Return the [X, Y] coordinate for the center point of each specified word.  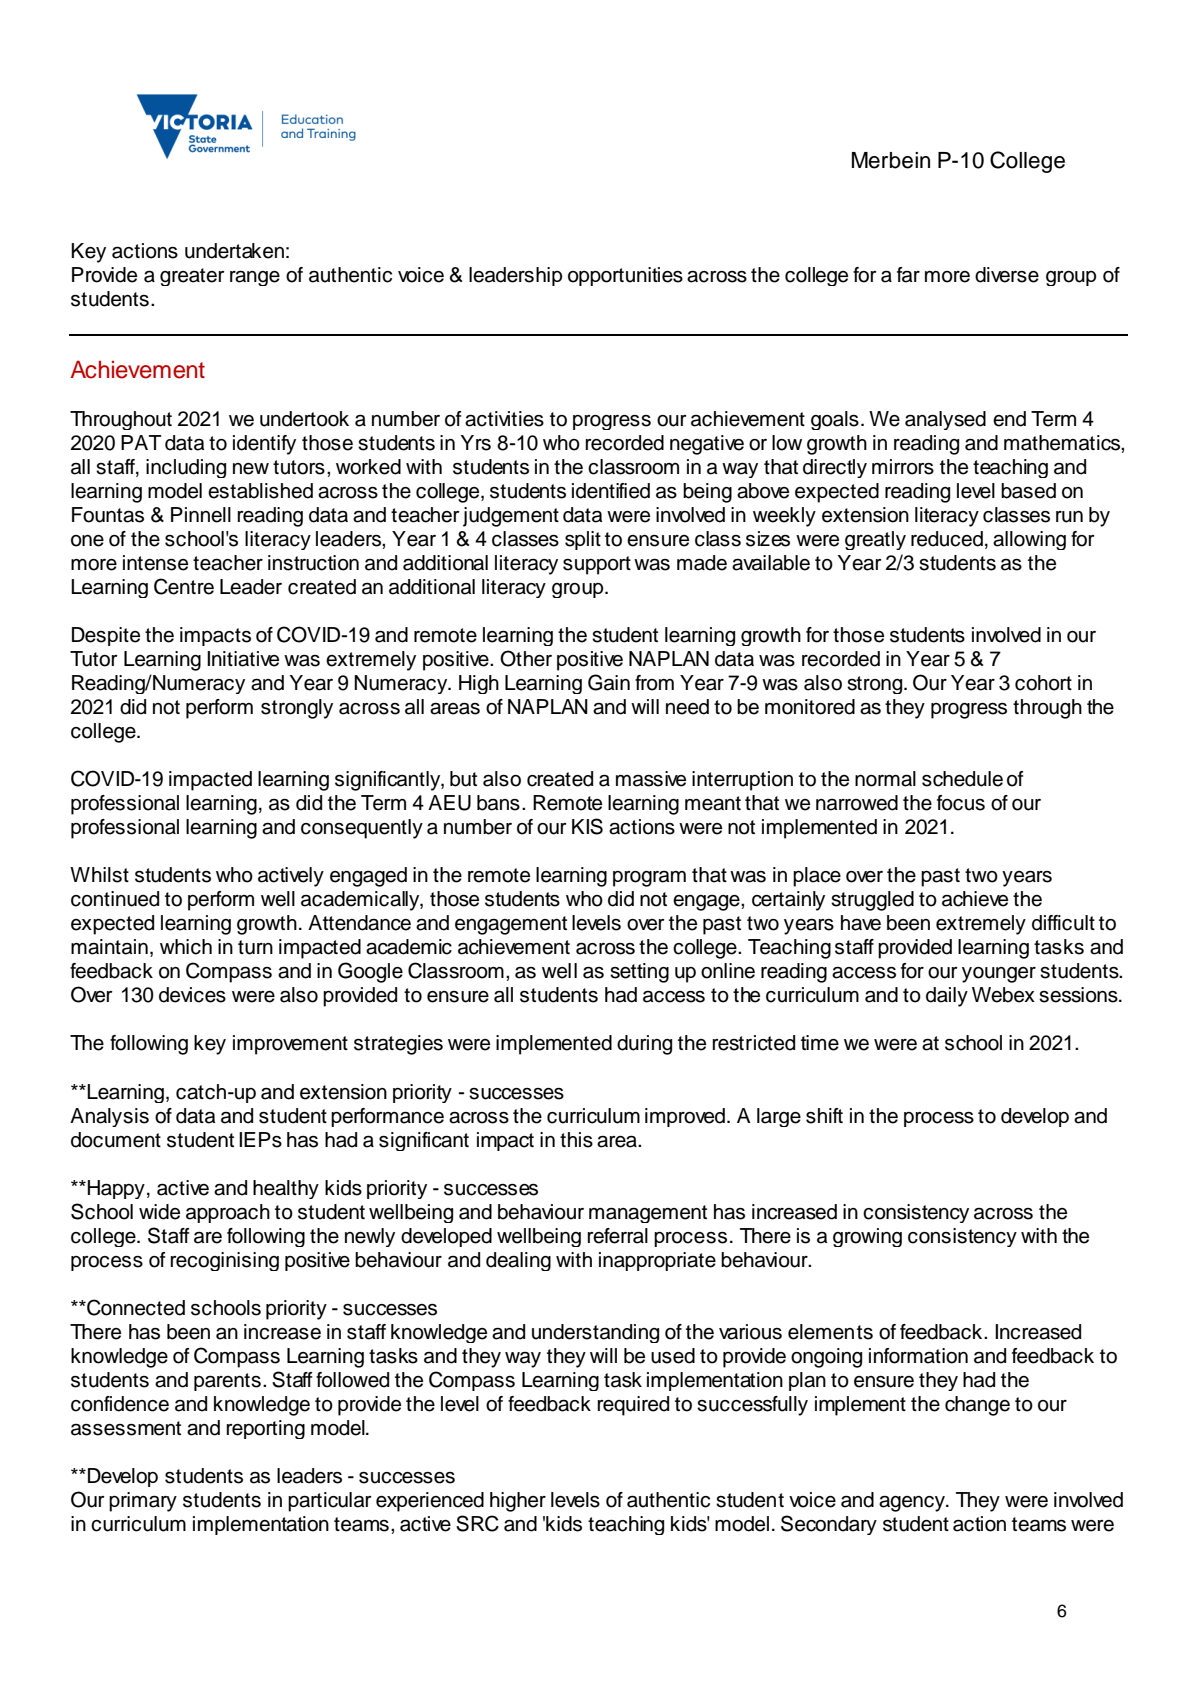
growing [867, 1237]
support [597, 565]
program [649, 879]
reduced [947, 539]
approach [228, 1213]
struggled [872, 901]
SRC [477, 1523]
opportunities [625, 276]
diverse [1007, 275]
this [576, 1140]
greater [192, 277]
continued [115, 899]
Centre [184, 586]
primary [143, 1502]
